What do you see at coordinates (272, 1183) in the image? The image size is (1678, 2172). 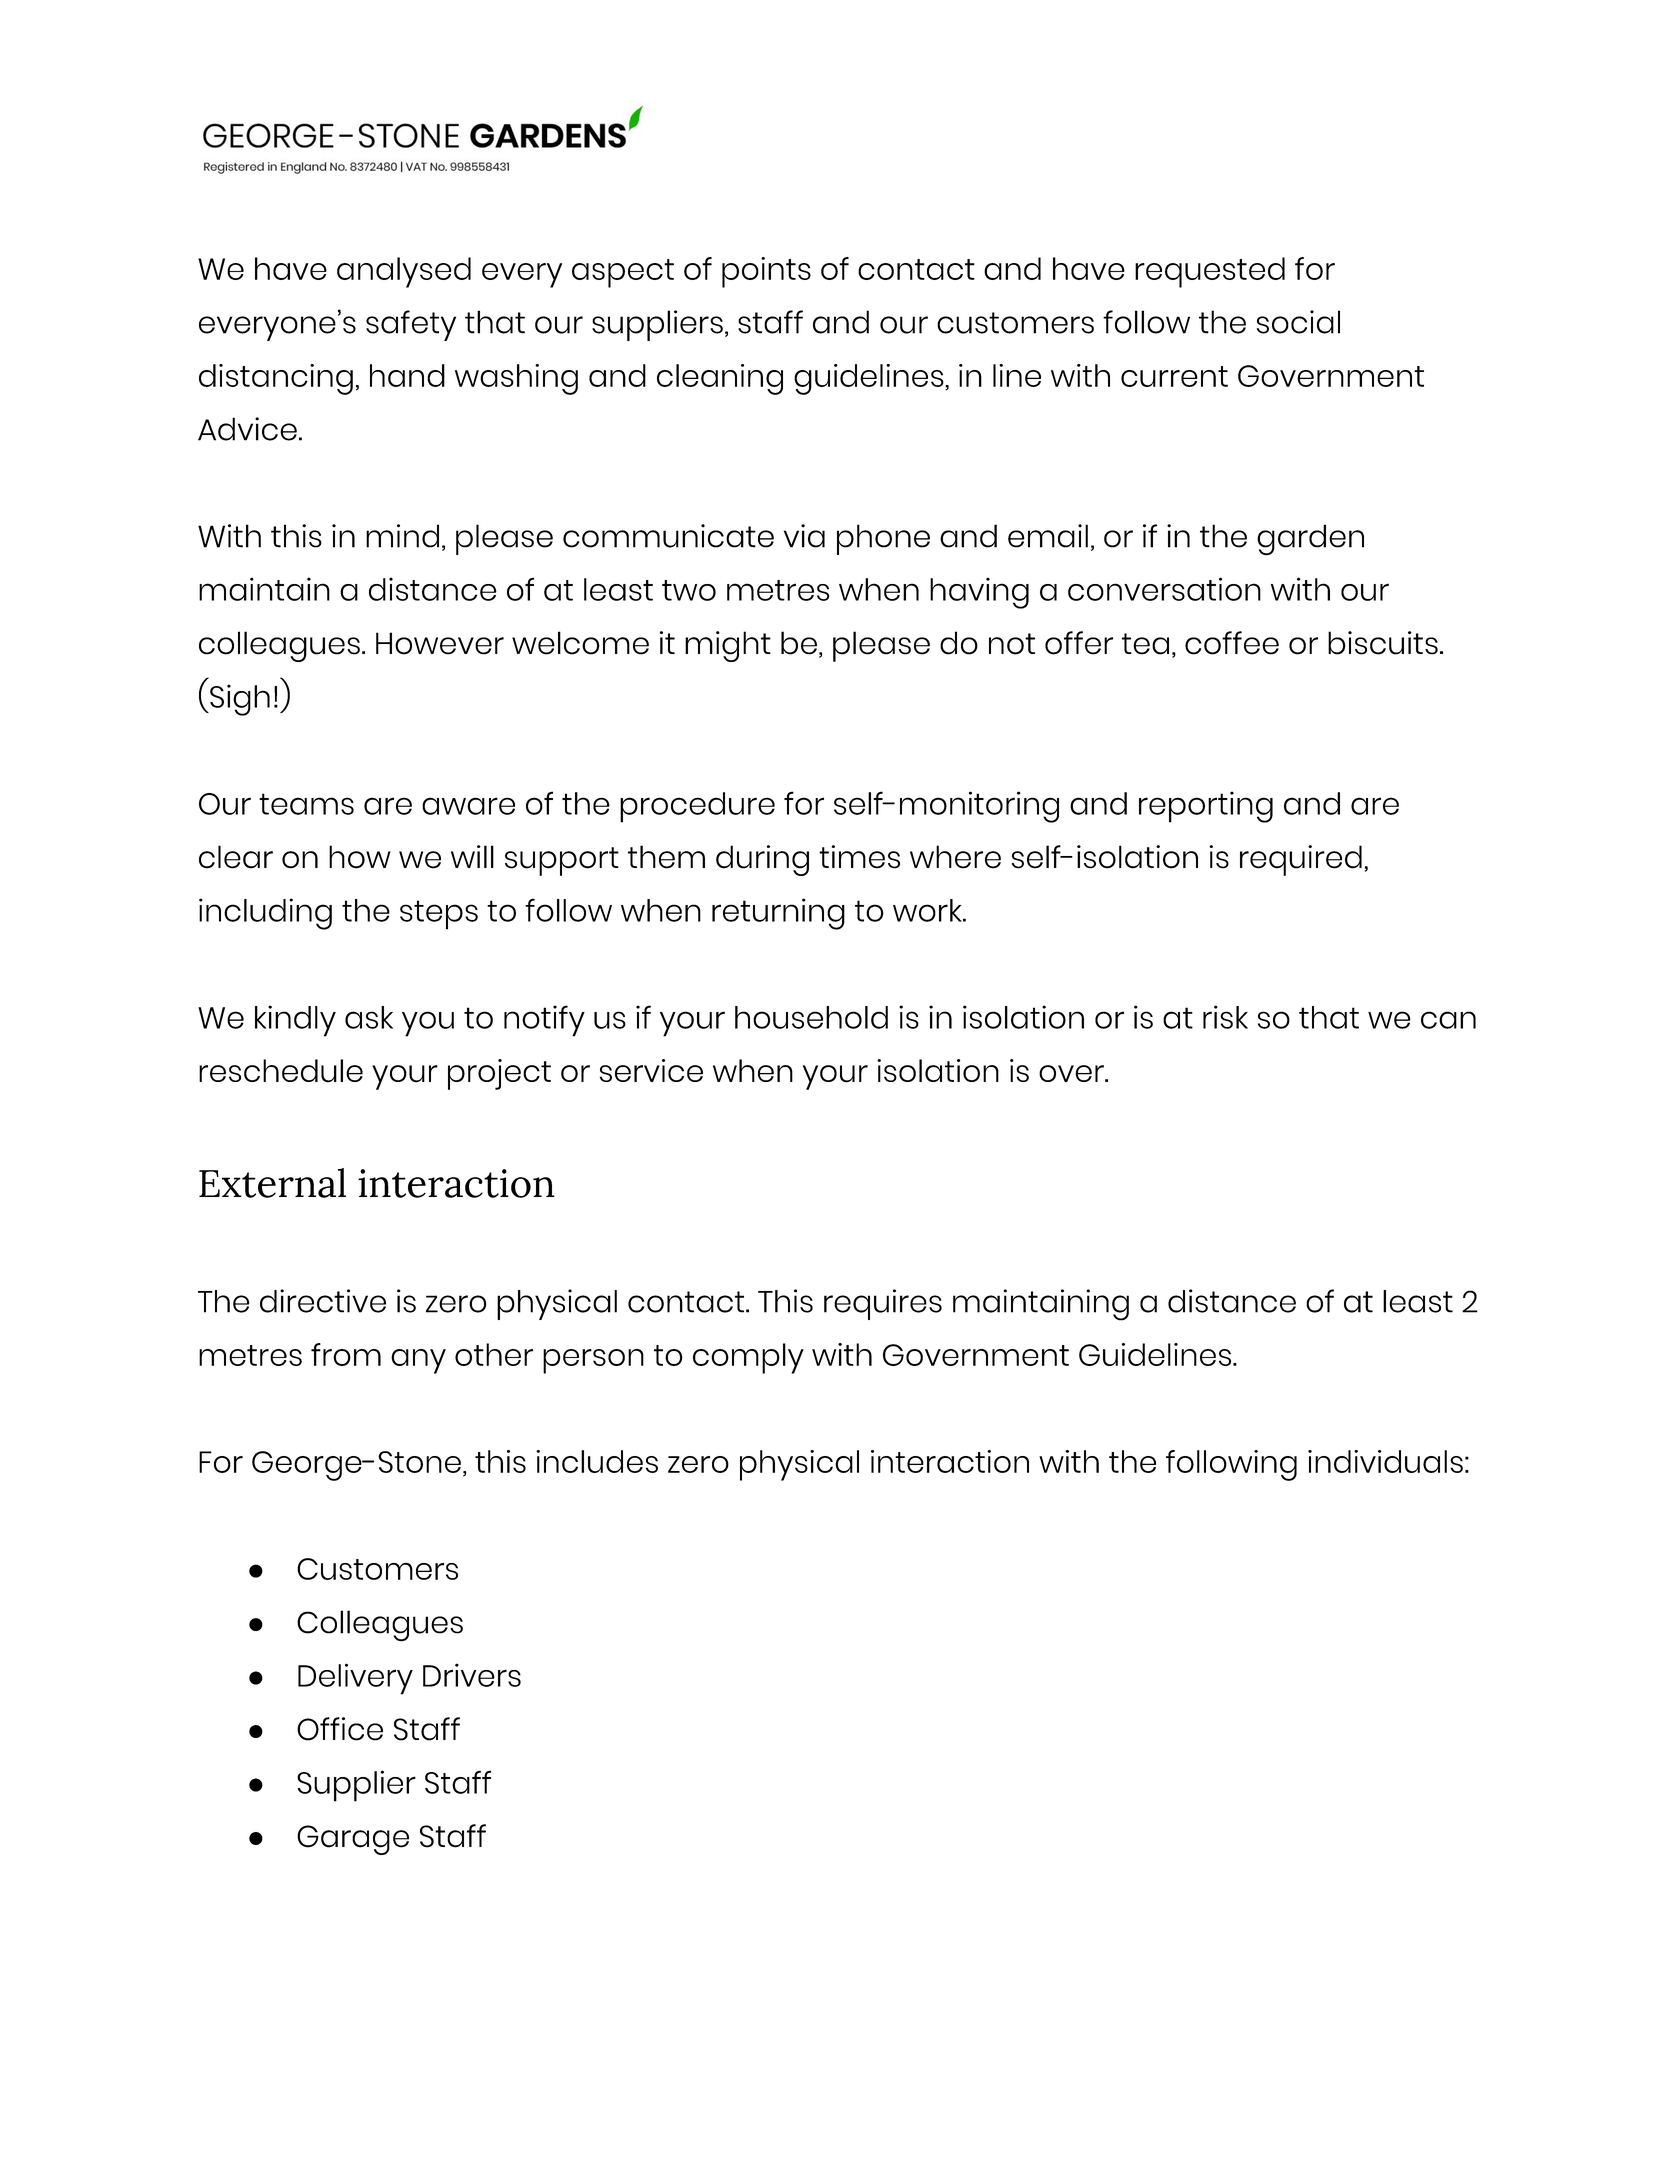 I see `External` at bounding box center [272, 1183].
